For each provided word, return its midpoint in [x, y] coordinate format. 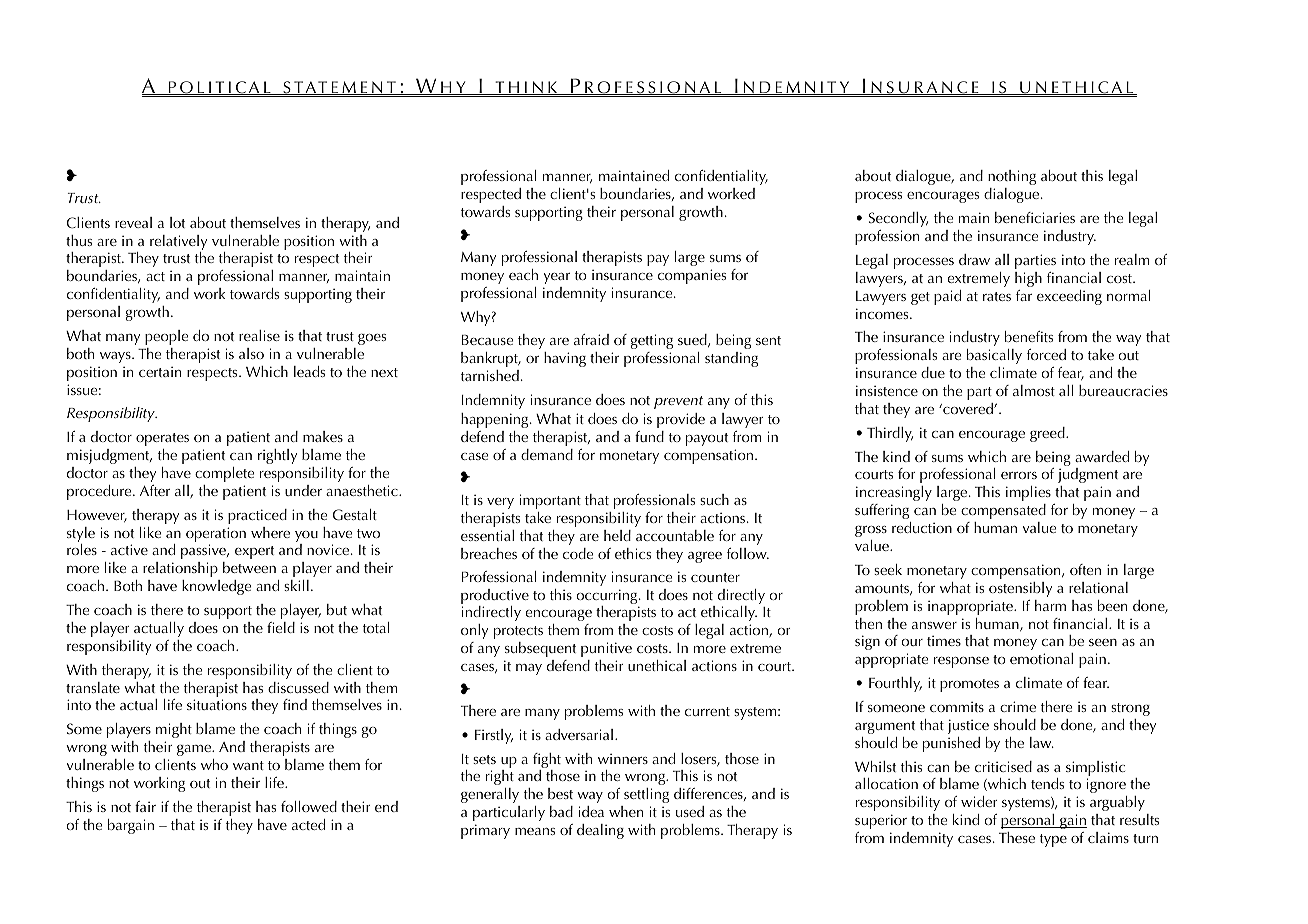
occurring [608, 598]
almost [1034, 390]
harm [1050, 605]
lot [177, 222]
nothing [1012, 177]
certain [160, 372]
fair [145, 806]
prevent [678, 402]
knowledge [217, 587]
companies [692, 276]
